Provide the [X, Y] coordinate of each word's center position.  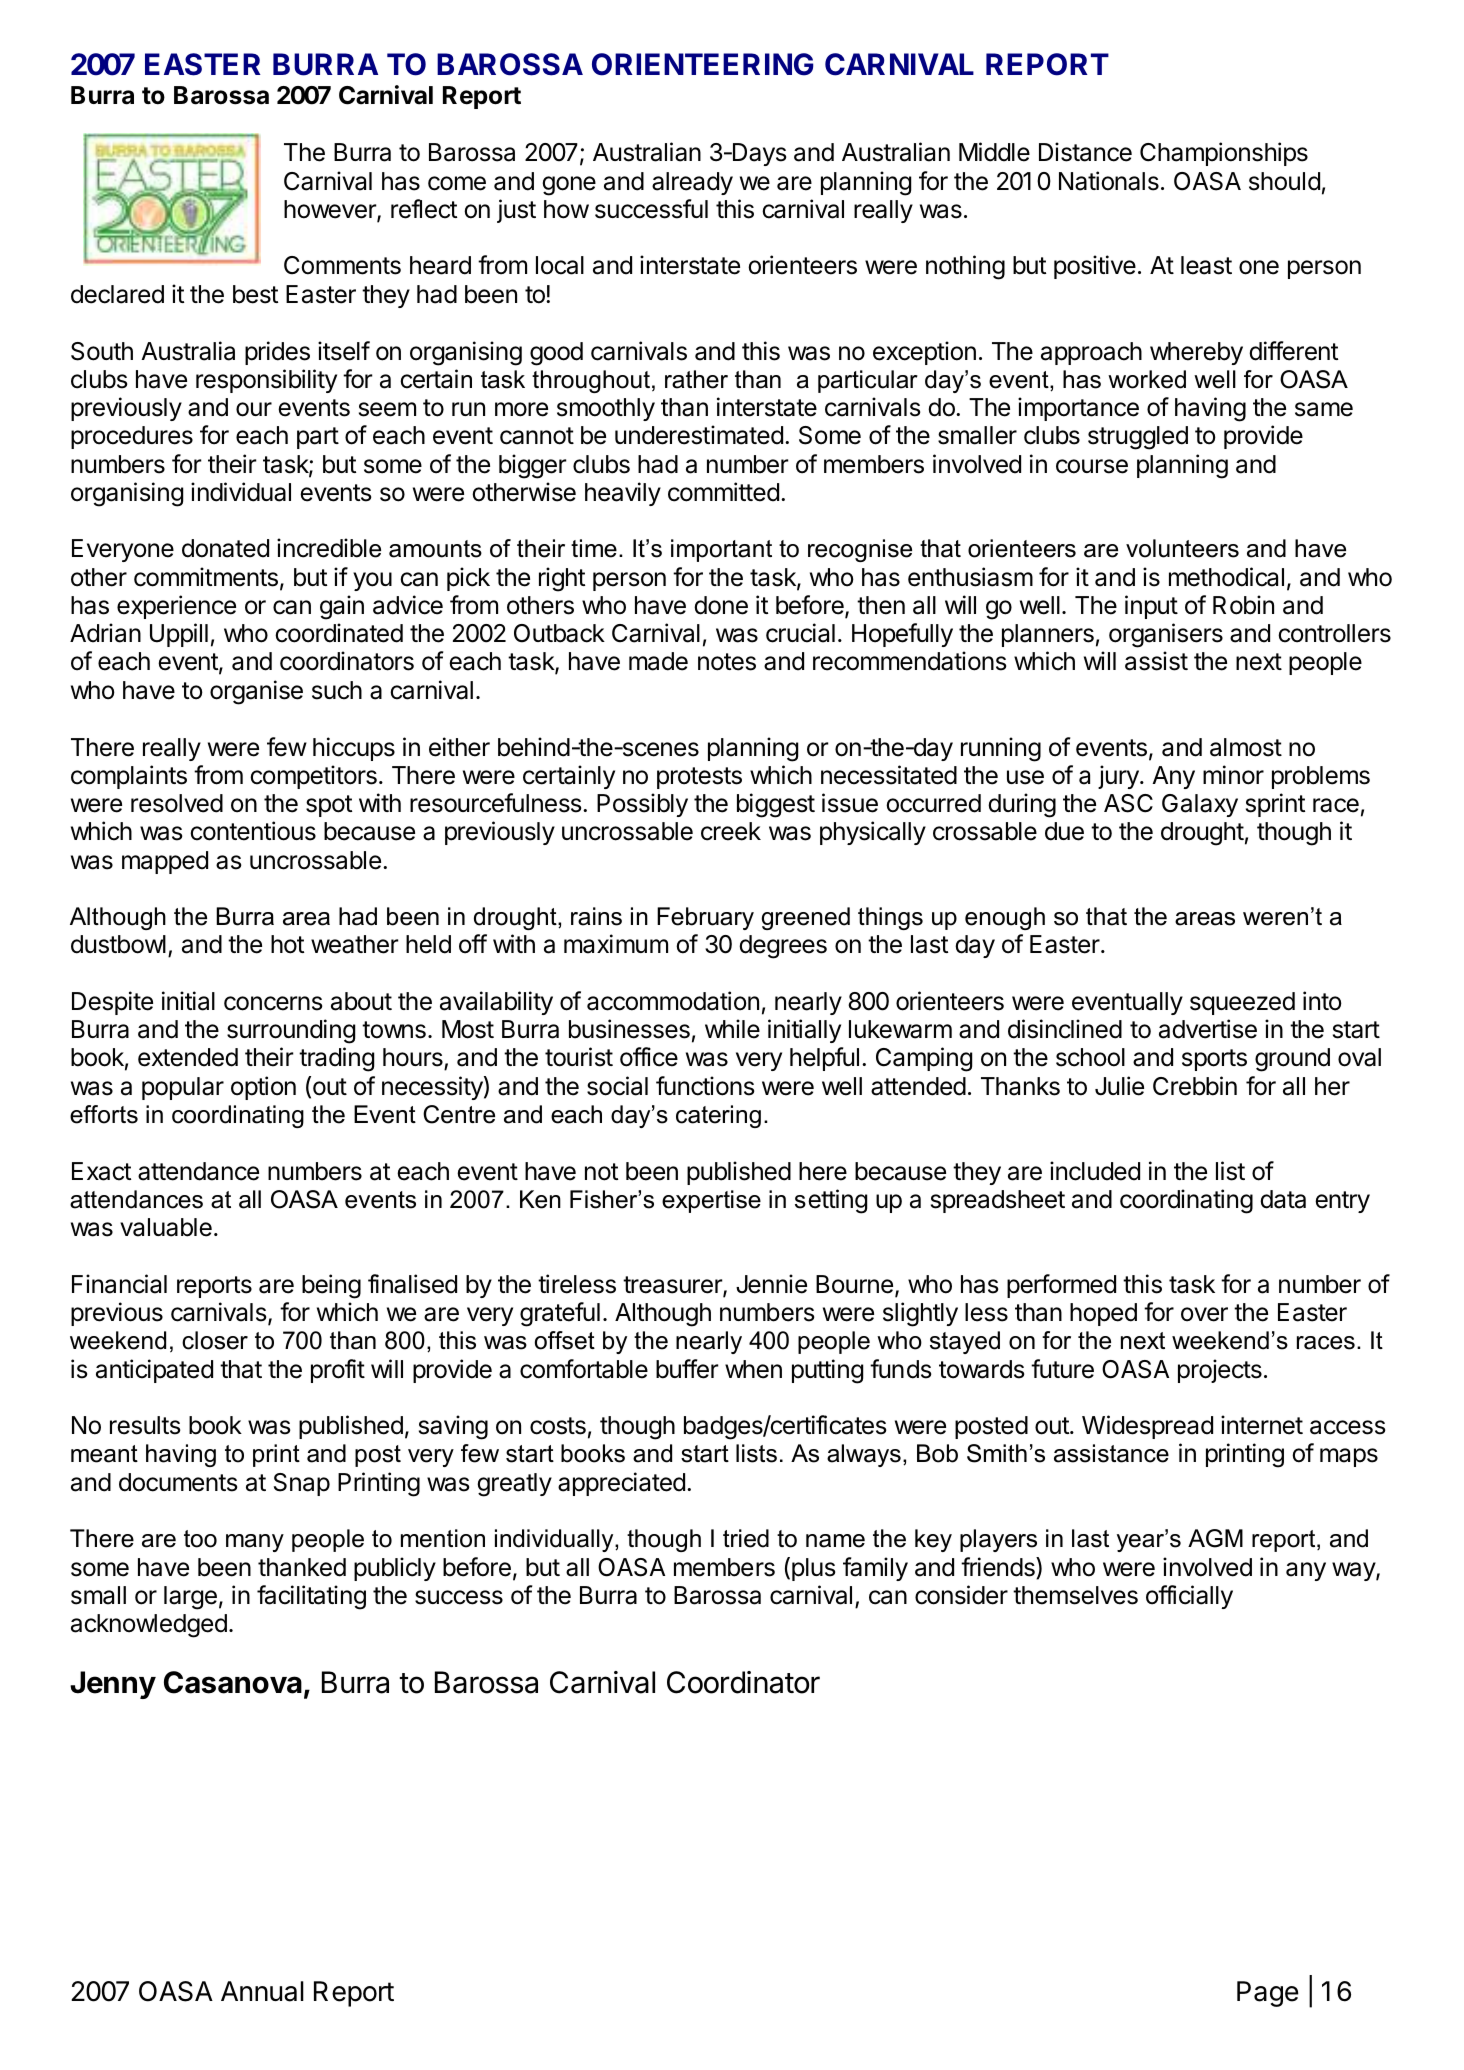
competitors [313, 777]
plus [813, 1569]
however [331, 210]
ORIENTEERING [702, 64]
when [753, 1369]
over [1204, 1314]
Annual [262, 1991]
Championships [1224, 154]
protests [699, 778]
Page [1268, 1994]
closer [215, 1340]
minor [1233, 775]
